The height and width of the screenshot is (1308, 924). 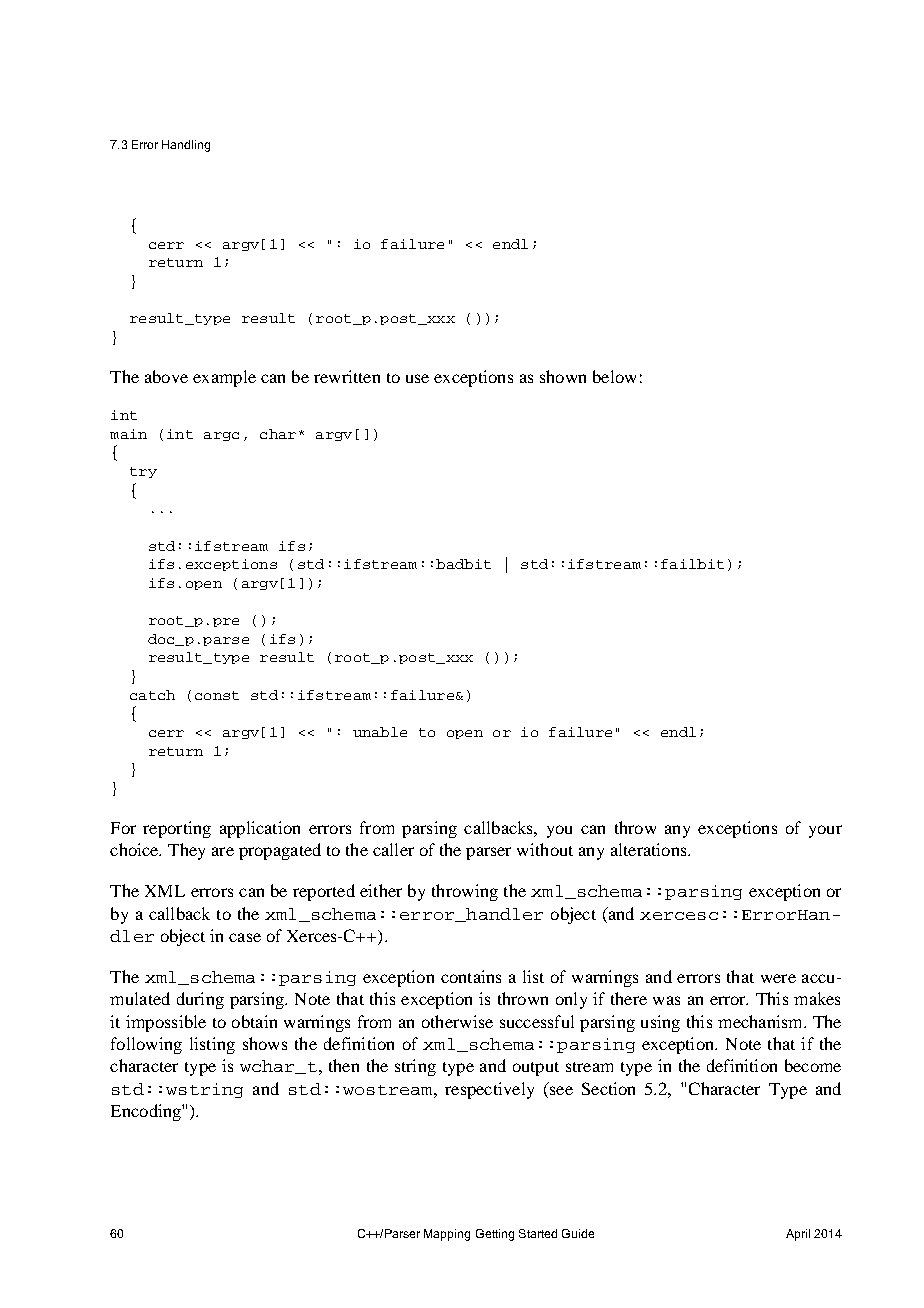 What do you see at coordinates (223, 851) in the screenshot?
I see `are` at bounding box center [223, 851].
